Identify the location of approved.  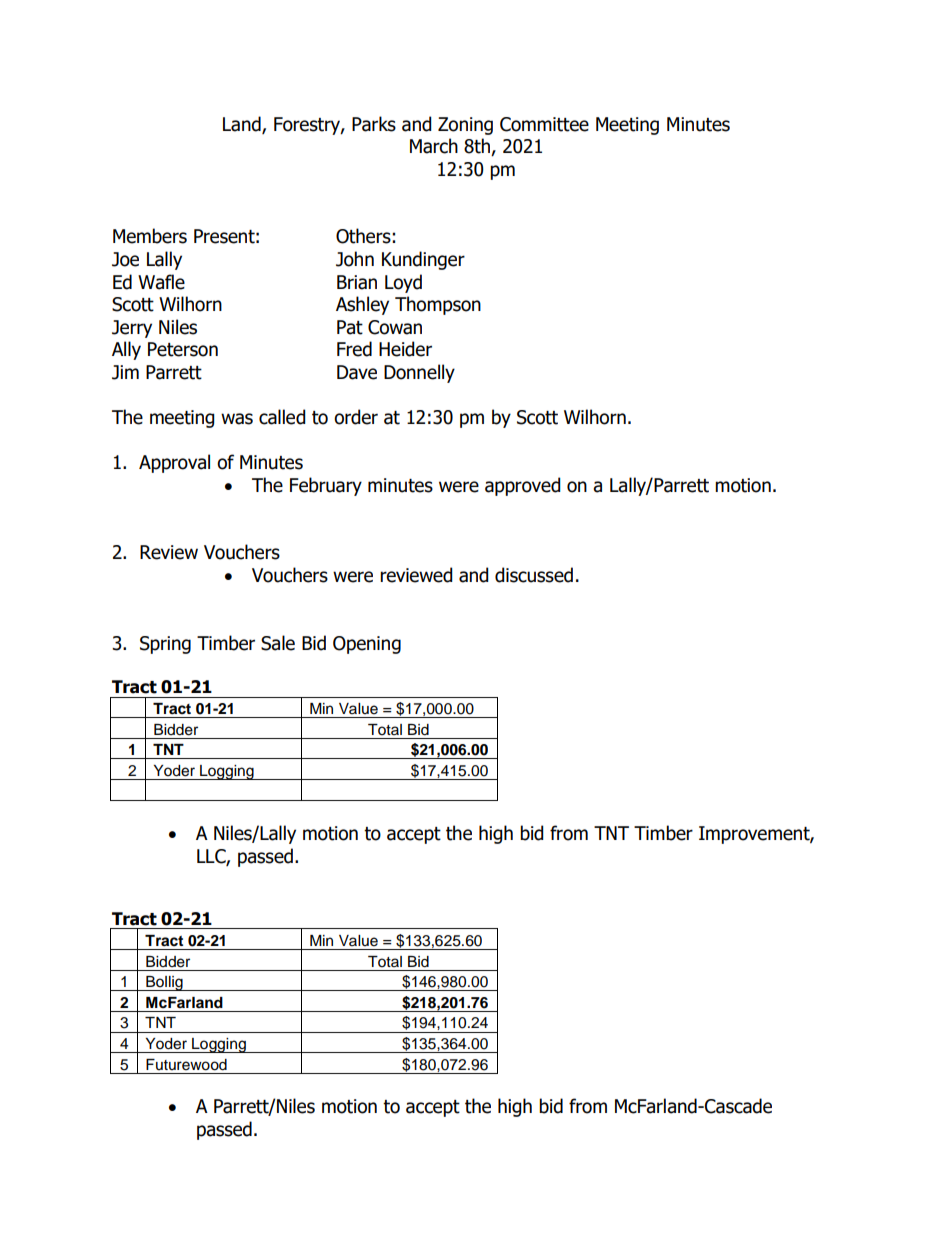
(523, 486).
